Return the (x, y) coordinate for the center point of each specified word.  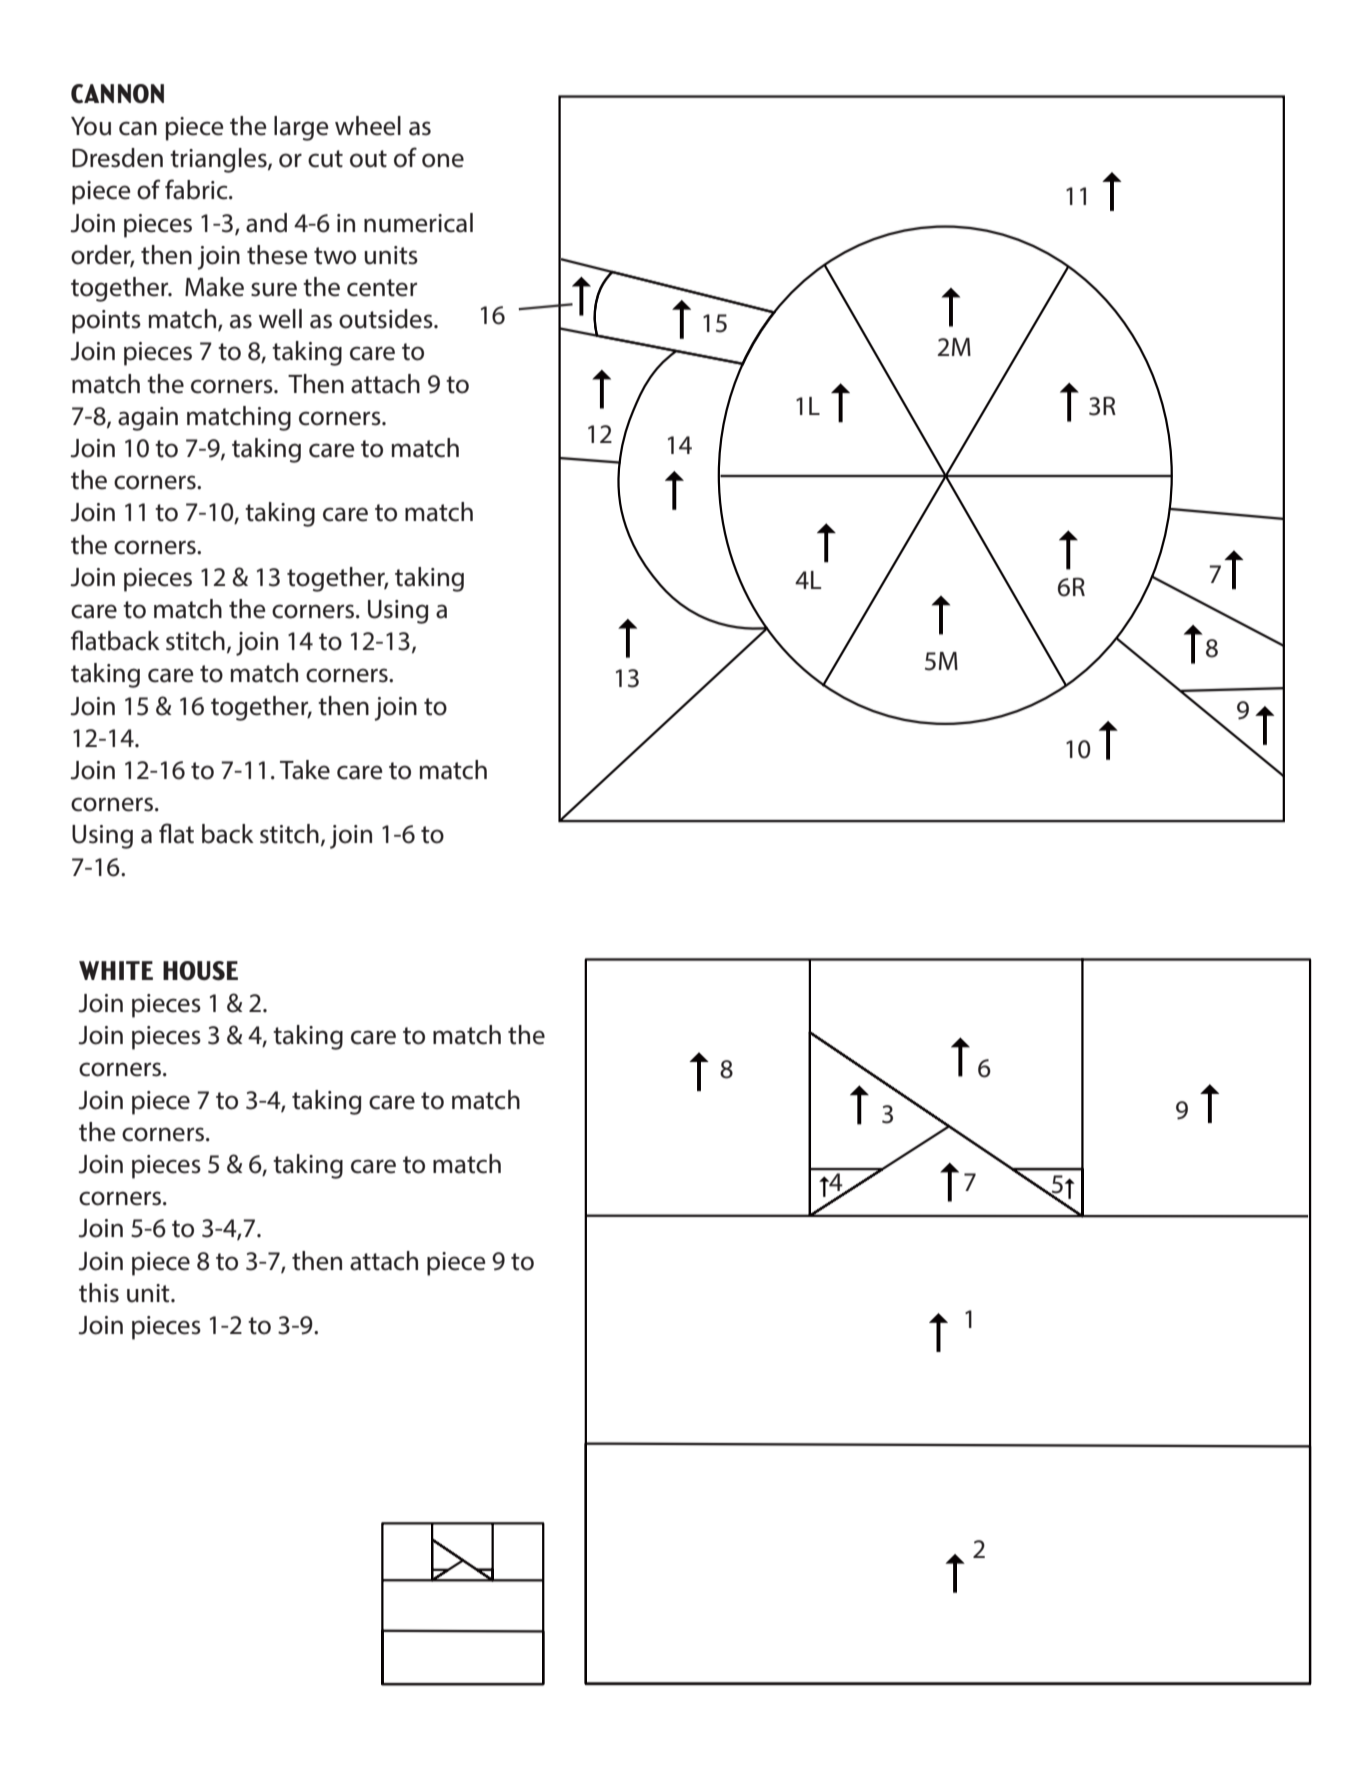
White (116, 970)
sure (274, 289)
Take (305, 770)
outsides (387, 319)
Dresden (117, 158)
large (301, 128)
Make (214, 287)
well (280, 319)
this (99, 1293)
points (106, 322)
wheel (368, 126)
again (148, 419)
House (200, 971)
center (382, 288)
